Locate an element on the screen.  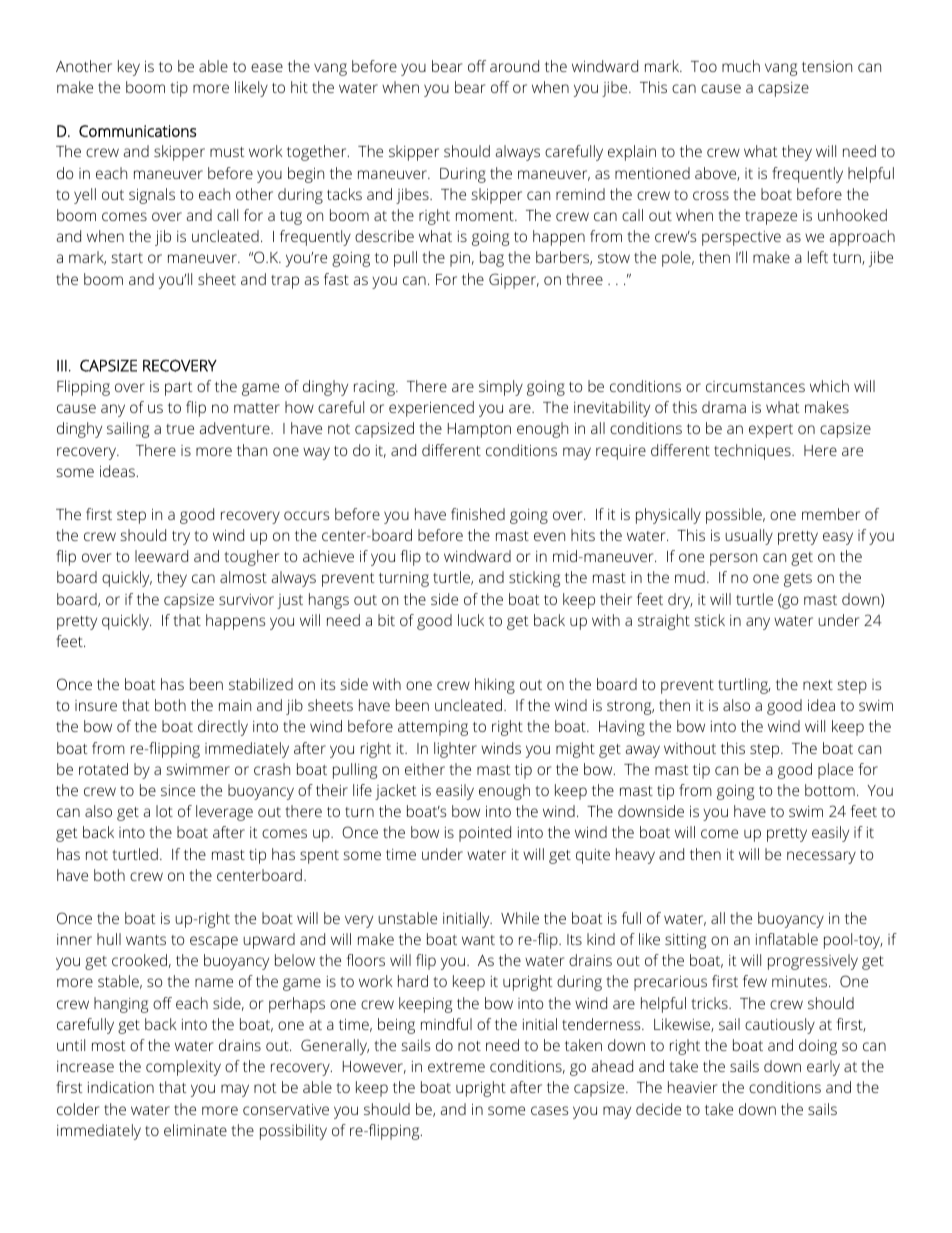
around is located at coordinates (514, 66).
